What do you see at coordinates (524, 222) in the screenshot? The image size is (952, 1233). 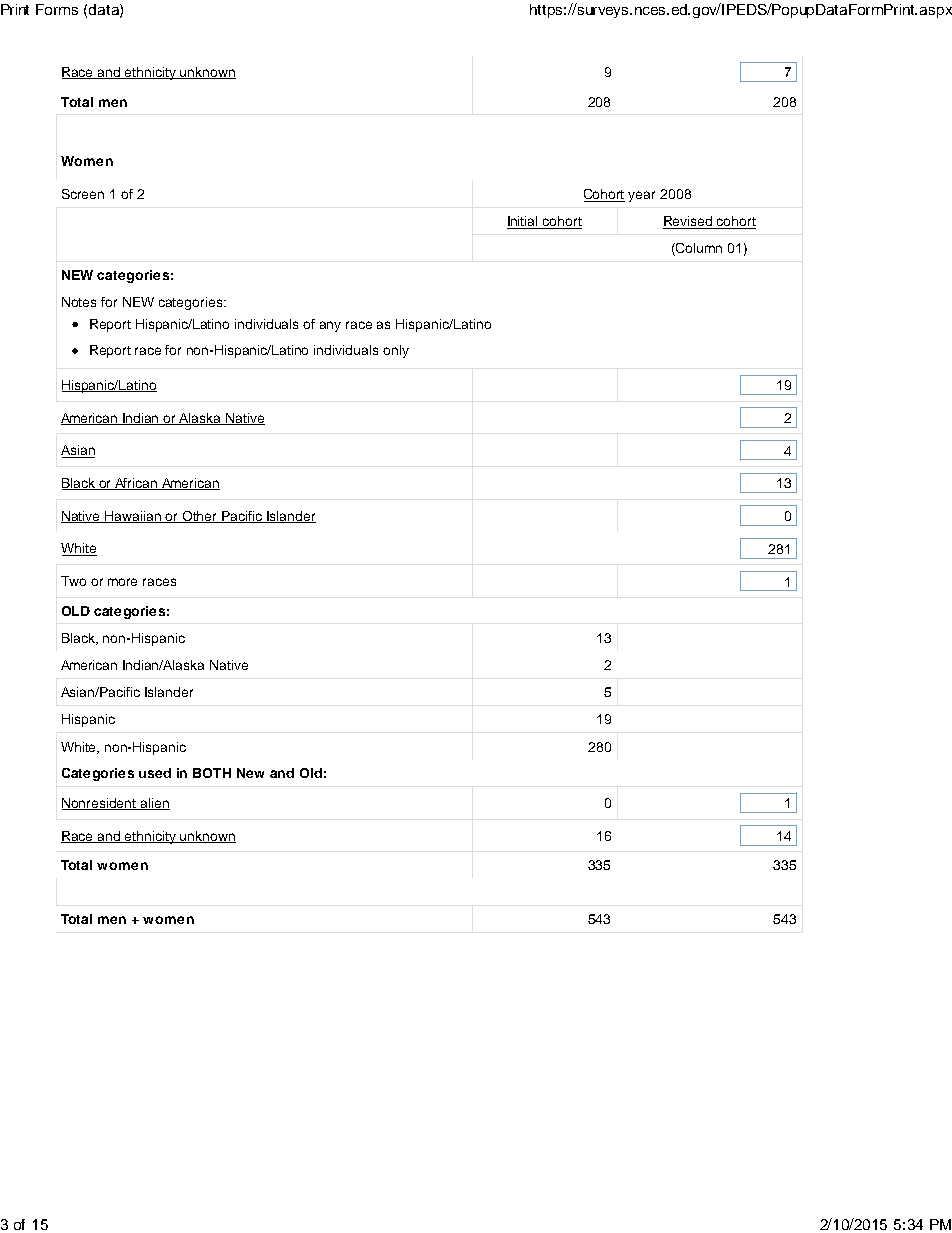 I see `Initial` at bounding box center [524, 222].
